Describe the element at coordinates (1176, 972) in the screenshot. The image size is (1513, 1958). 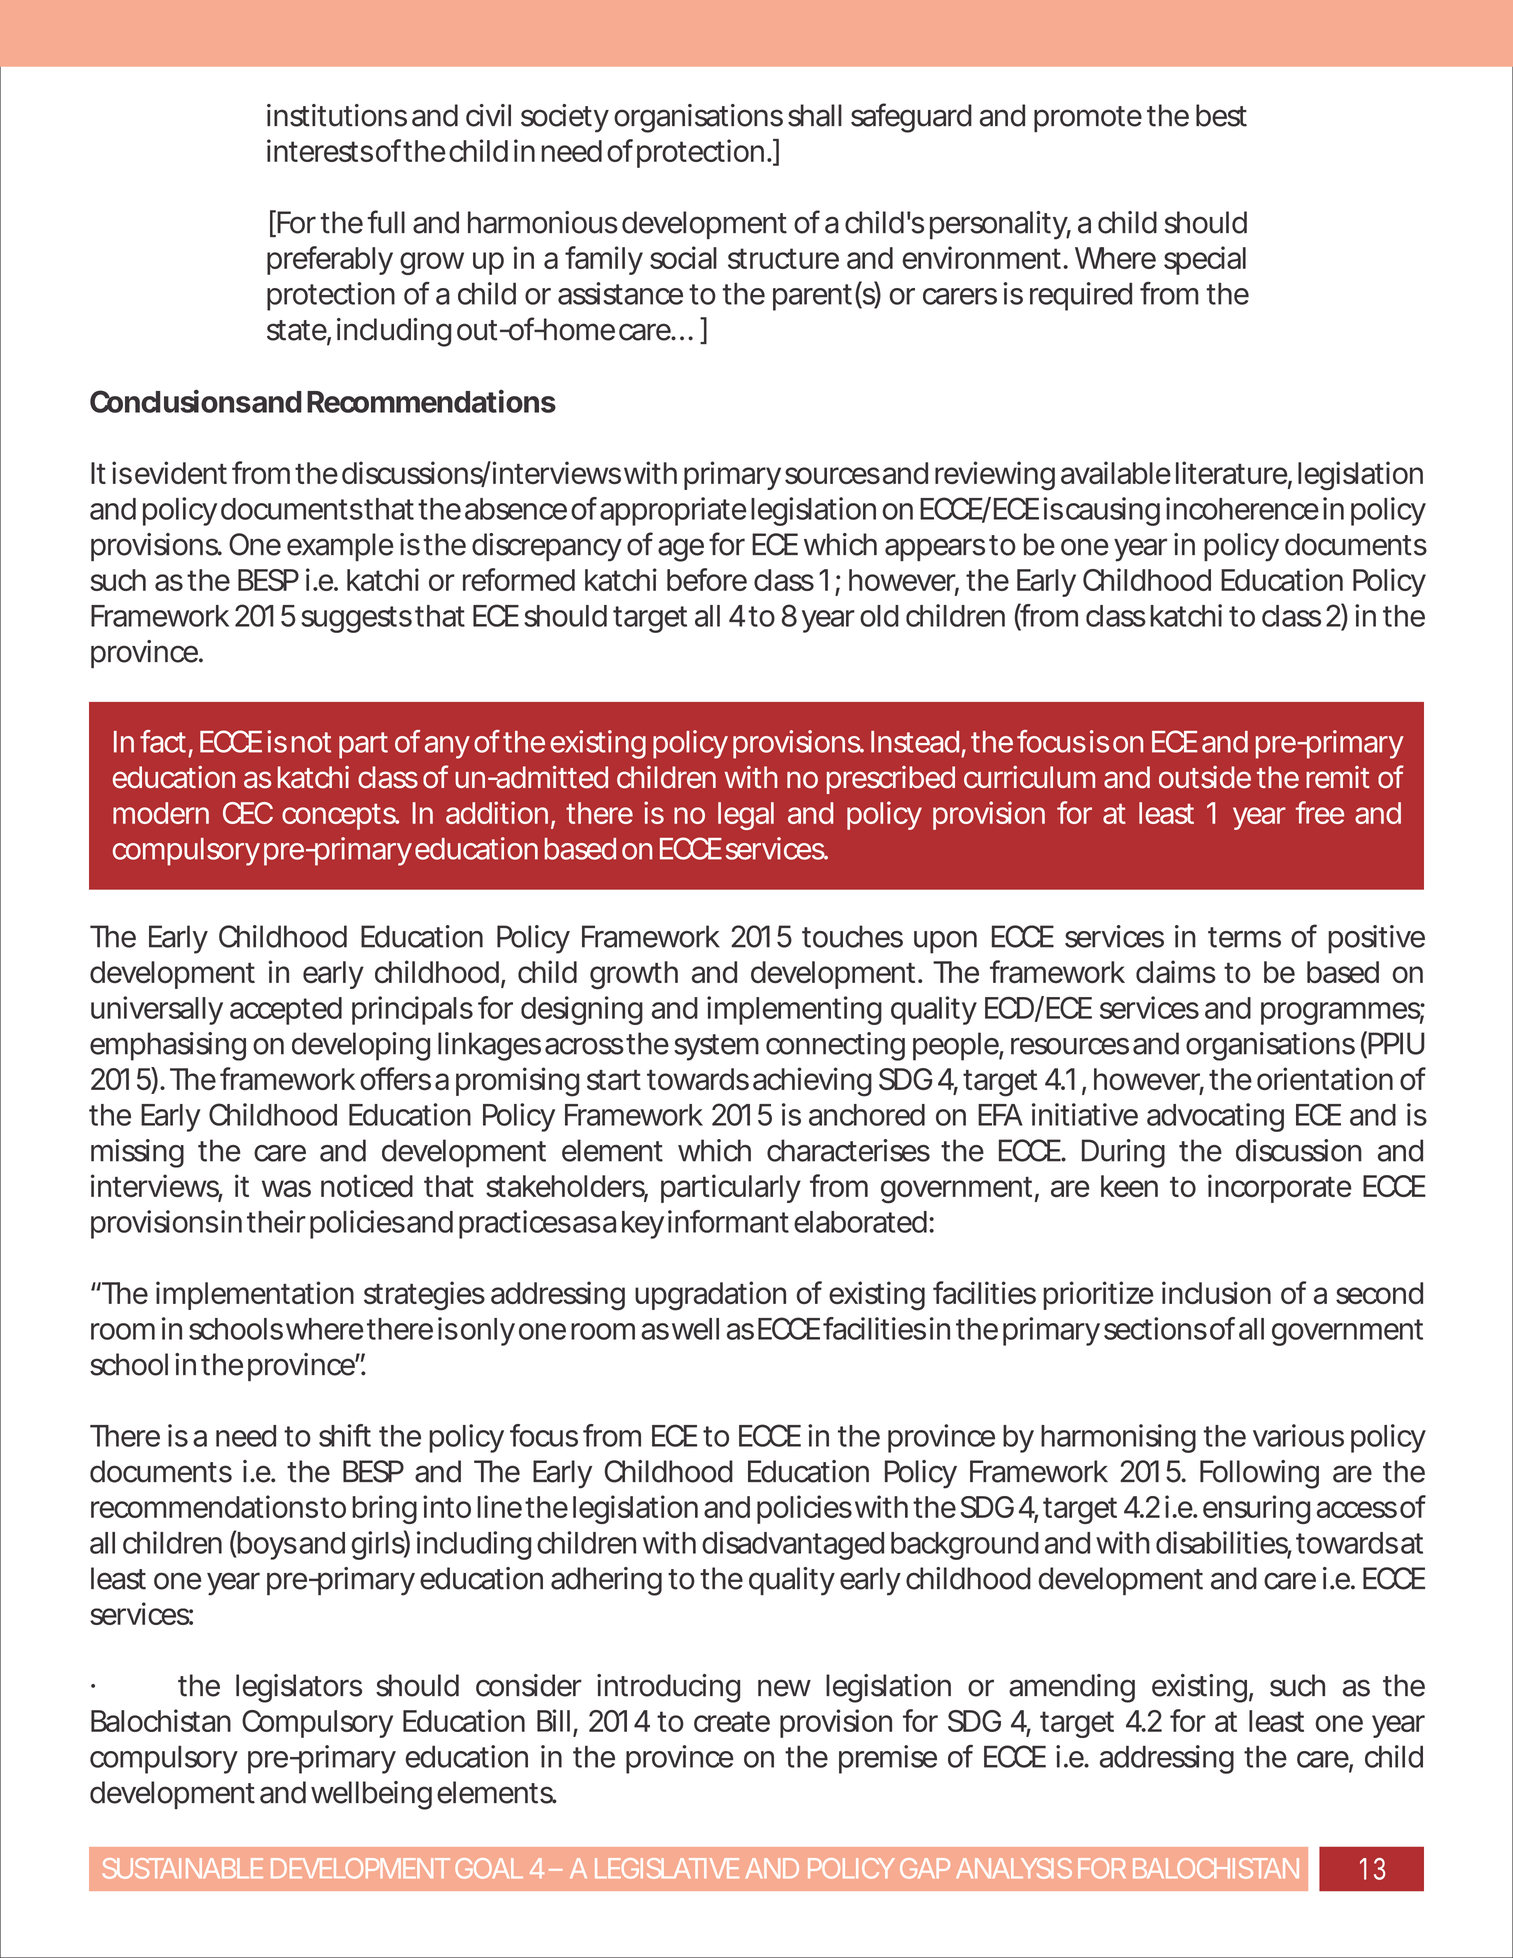
I see `claims` at that location.
